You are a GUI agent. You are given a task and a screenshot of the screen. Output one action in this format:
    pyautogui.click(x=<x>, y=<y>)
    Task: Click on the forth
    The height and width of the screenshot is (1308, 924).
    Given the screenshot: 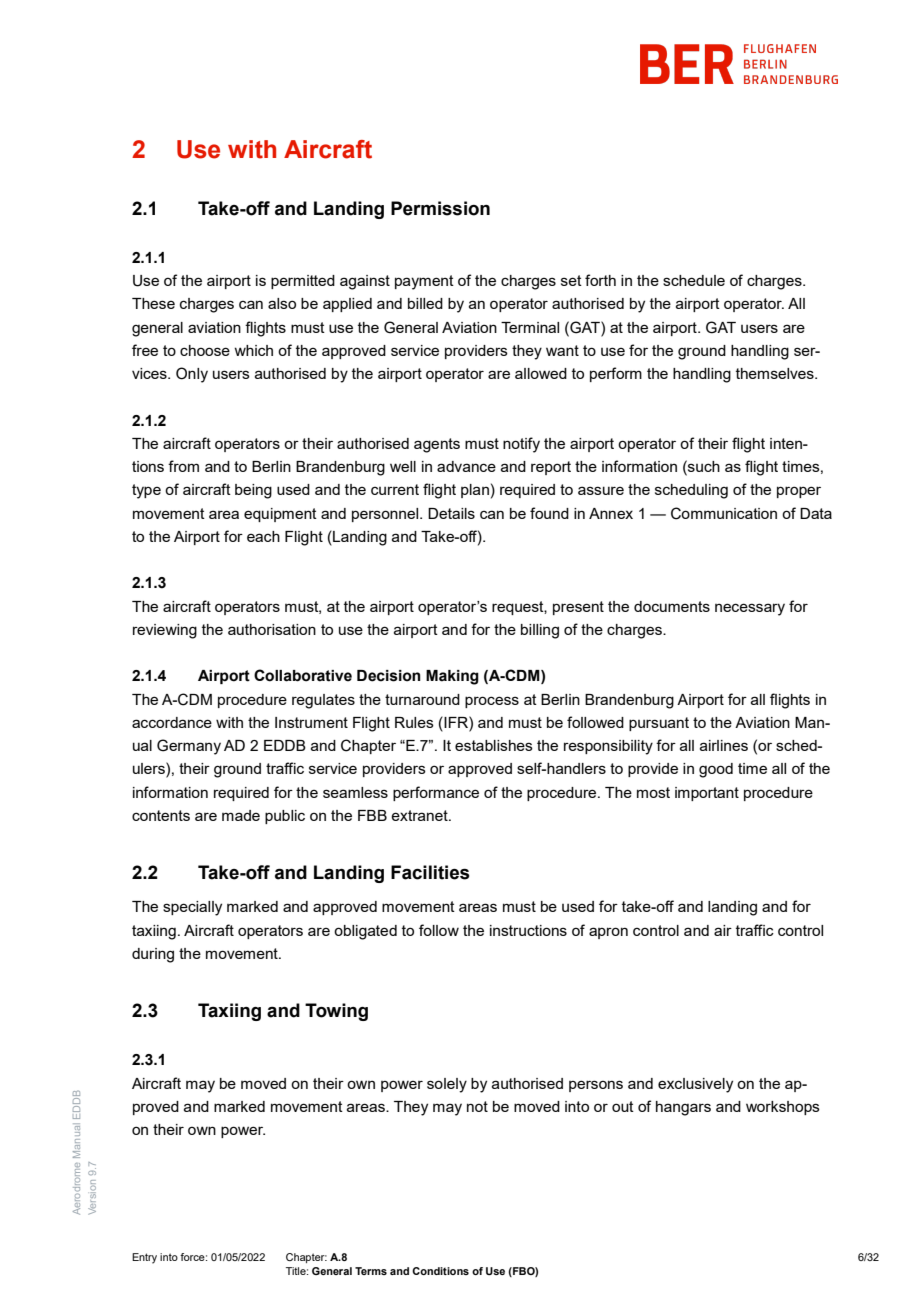 What is the action you would take?
    pyautogui.click(x=600, y=280)
